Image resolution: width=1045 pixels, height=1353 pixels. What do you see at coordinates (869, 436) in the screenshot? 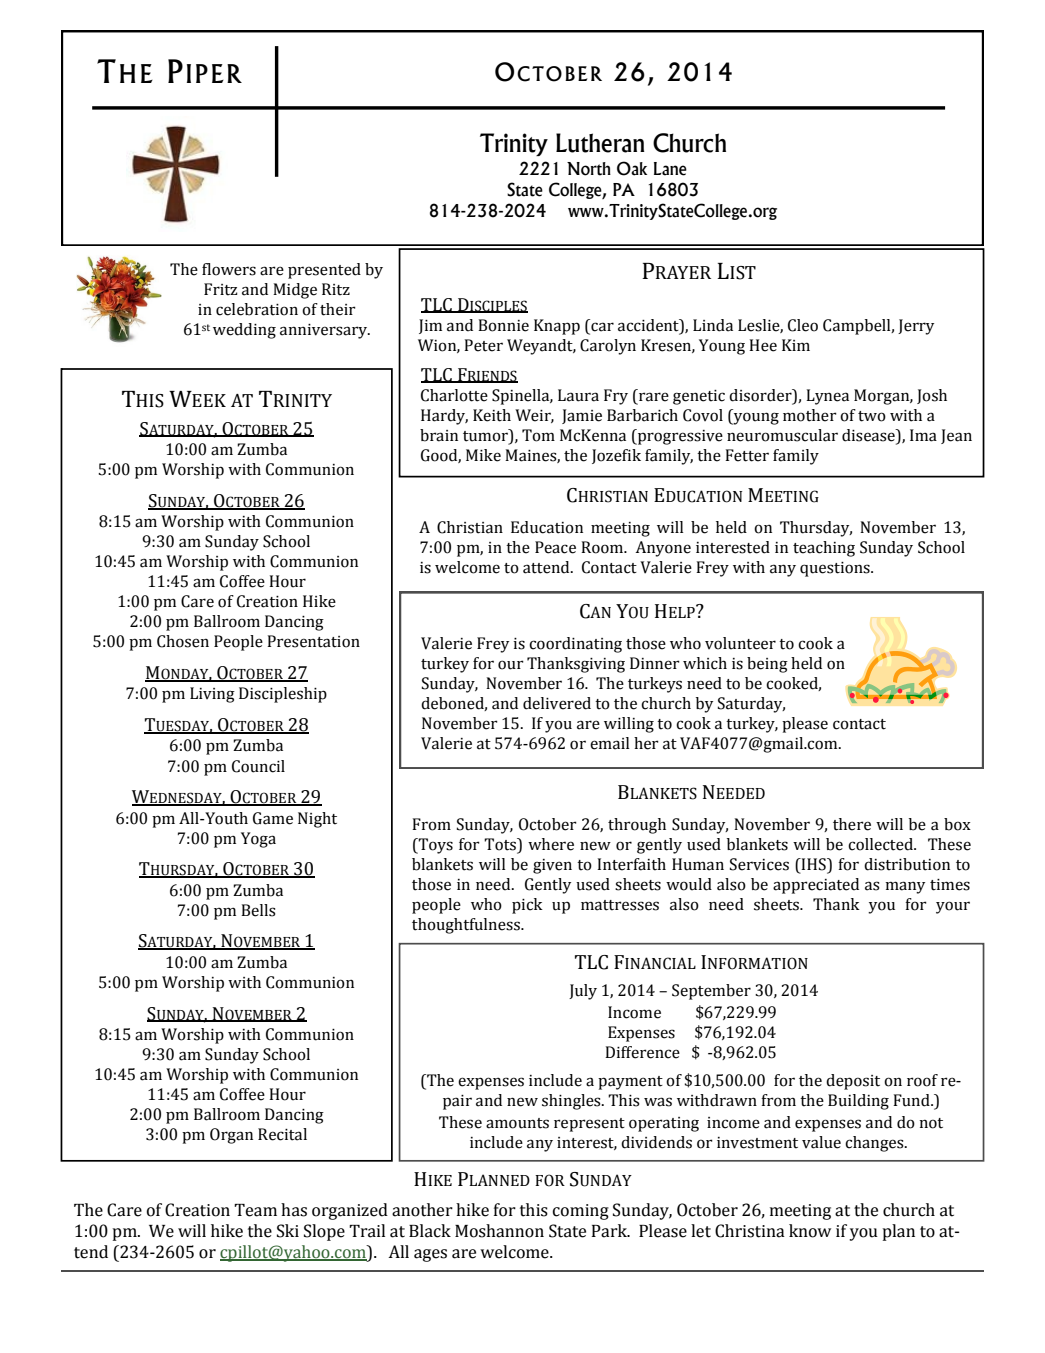
I see `disease` at bounding box center [869, 436].
